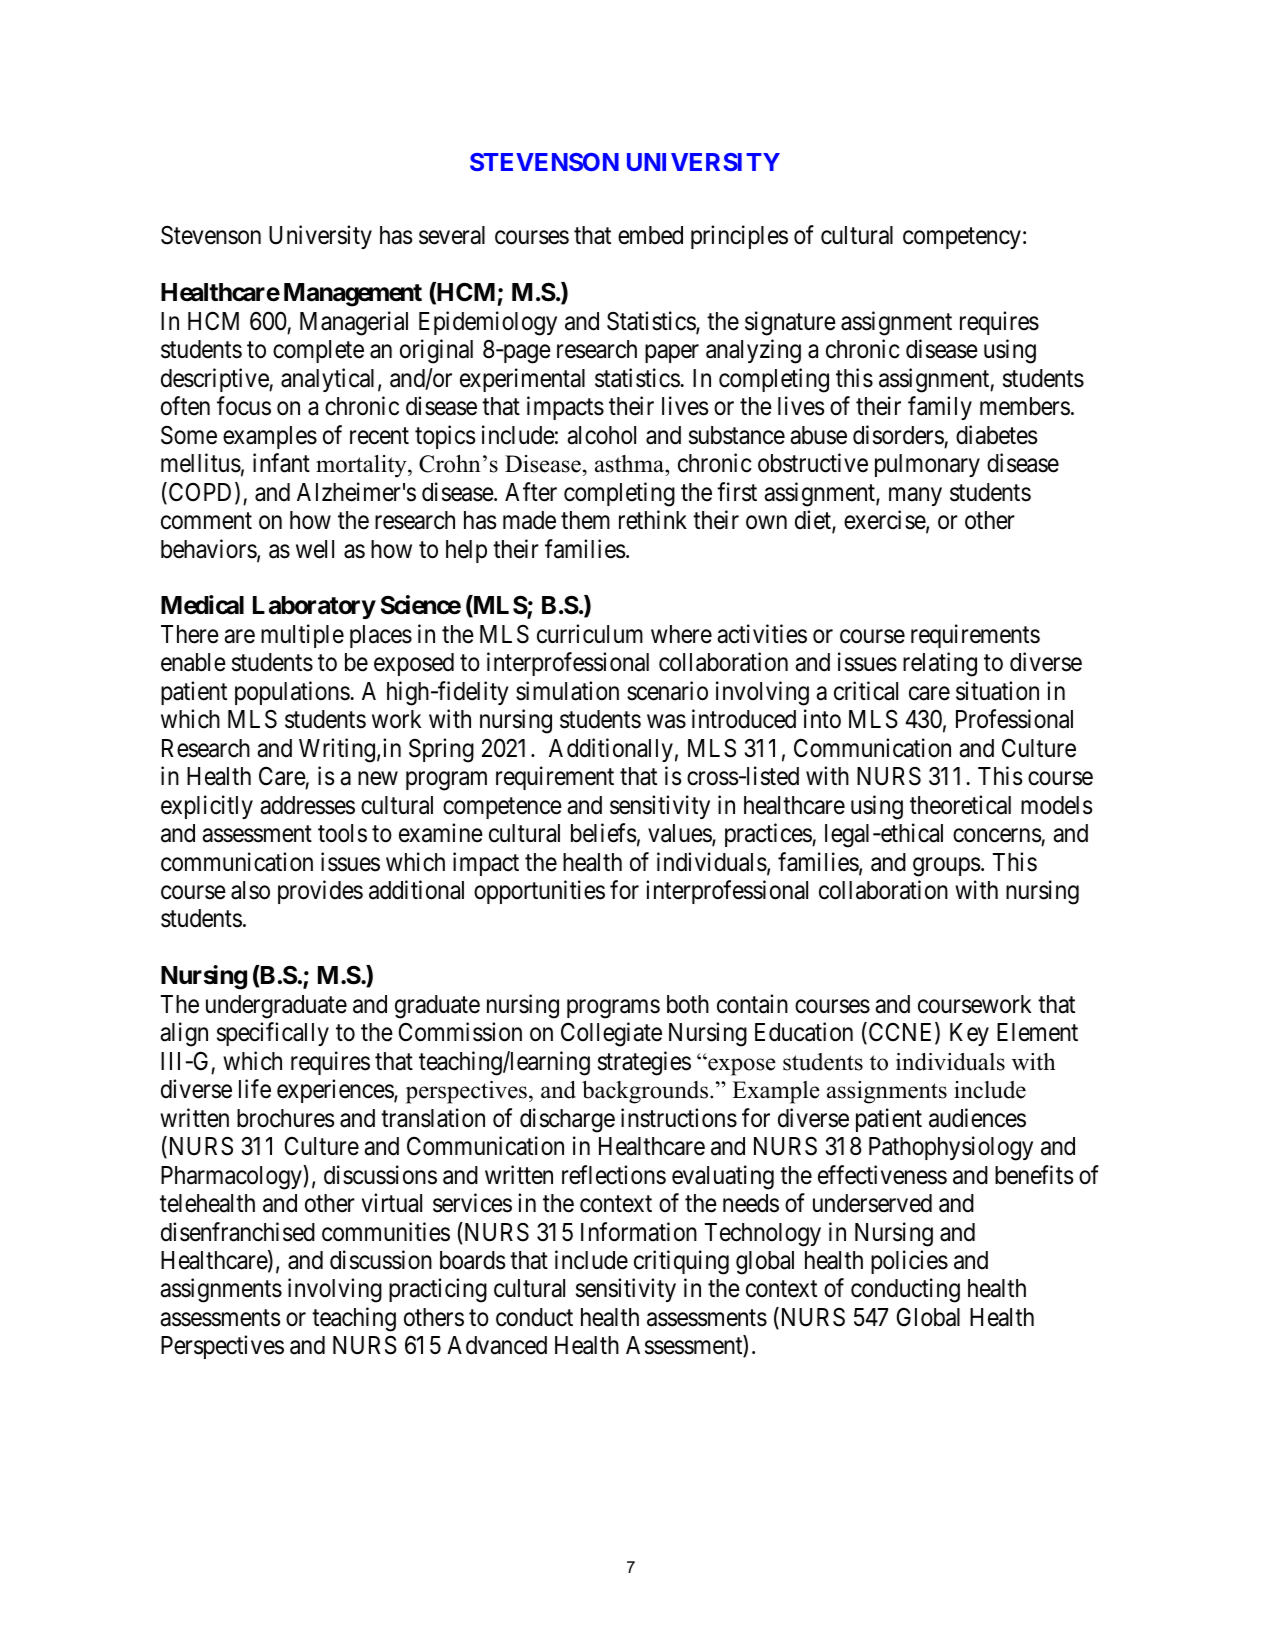  I want to click on addresses, so click(307, 805).
